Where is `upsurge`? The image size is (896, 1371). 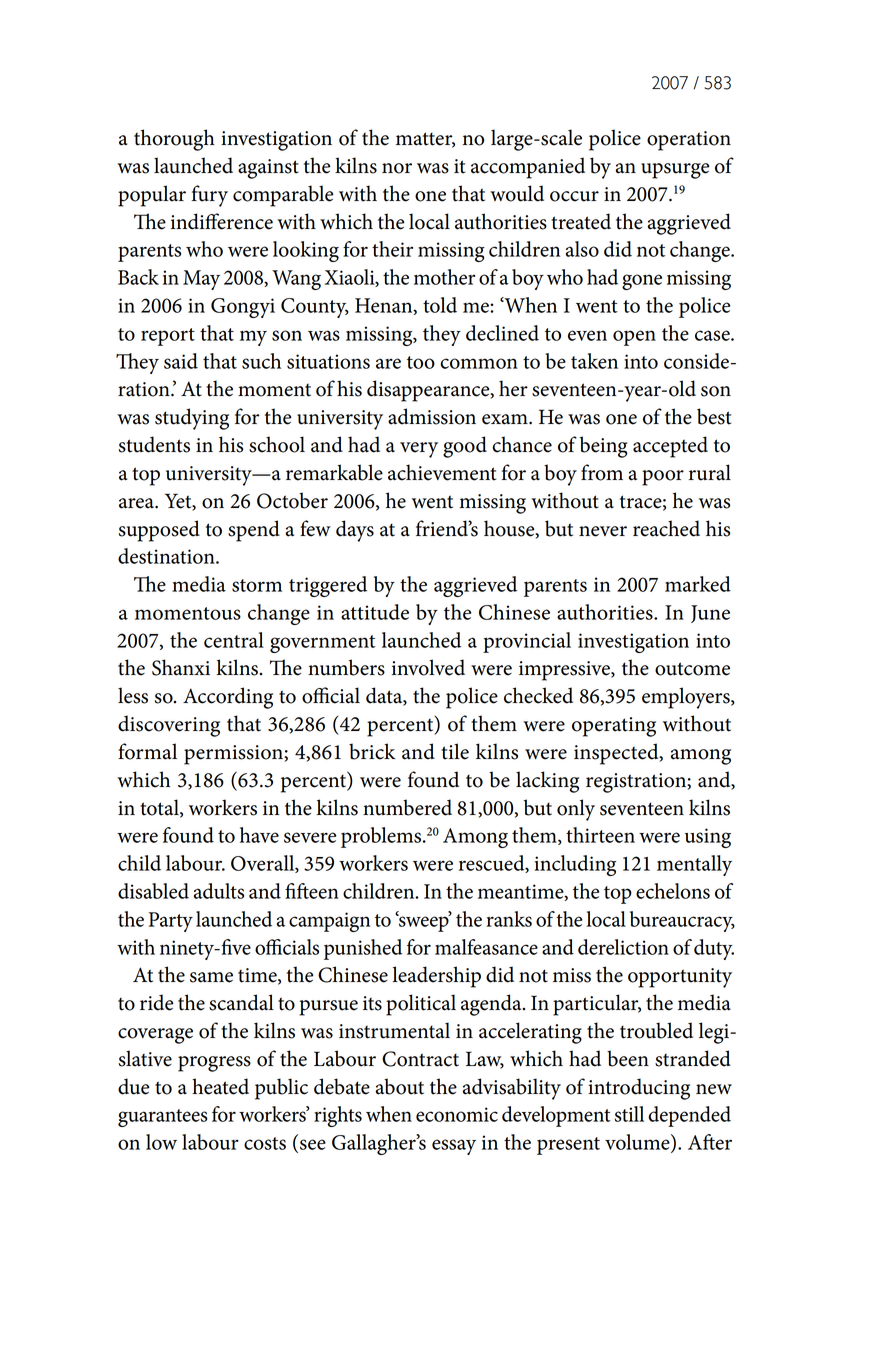
upsurge is located at coordinates (675, 171).
